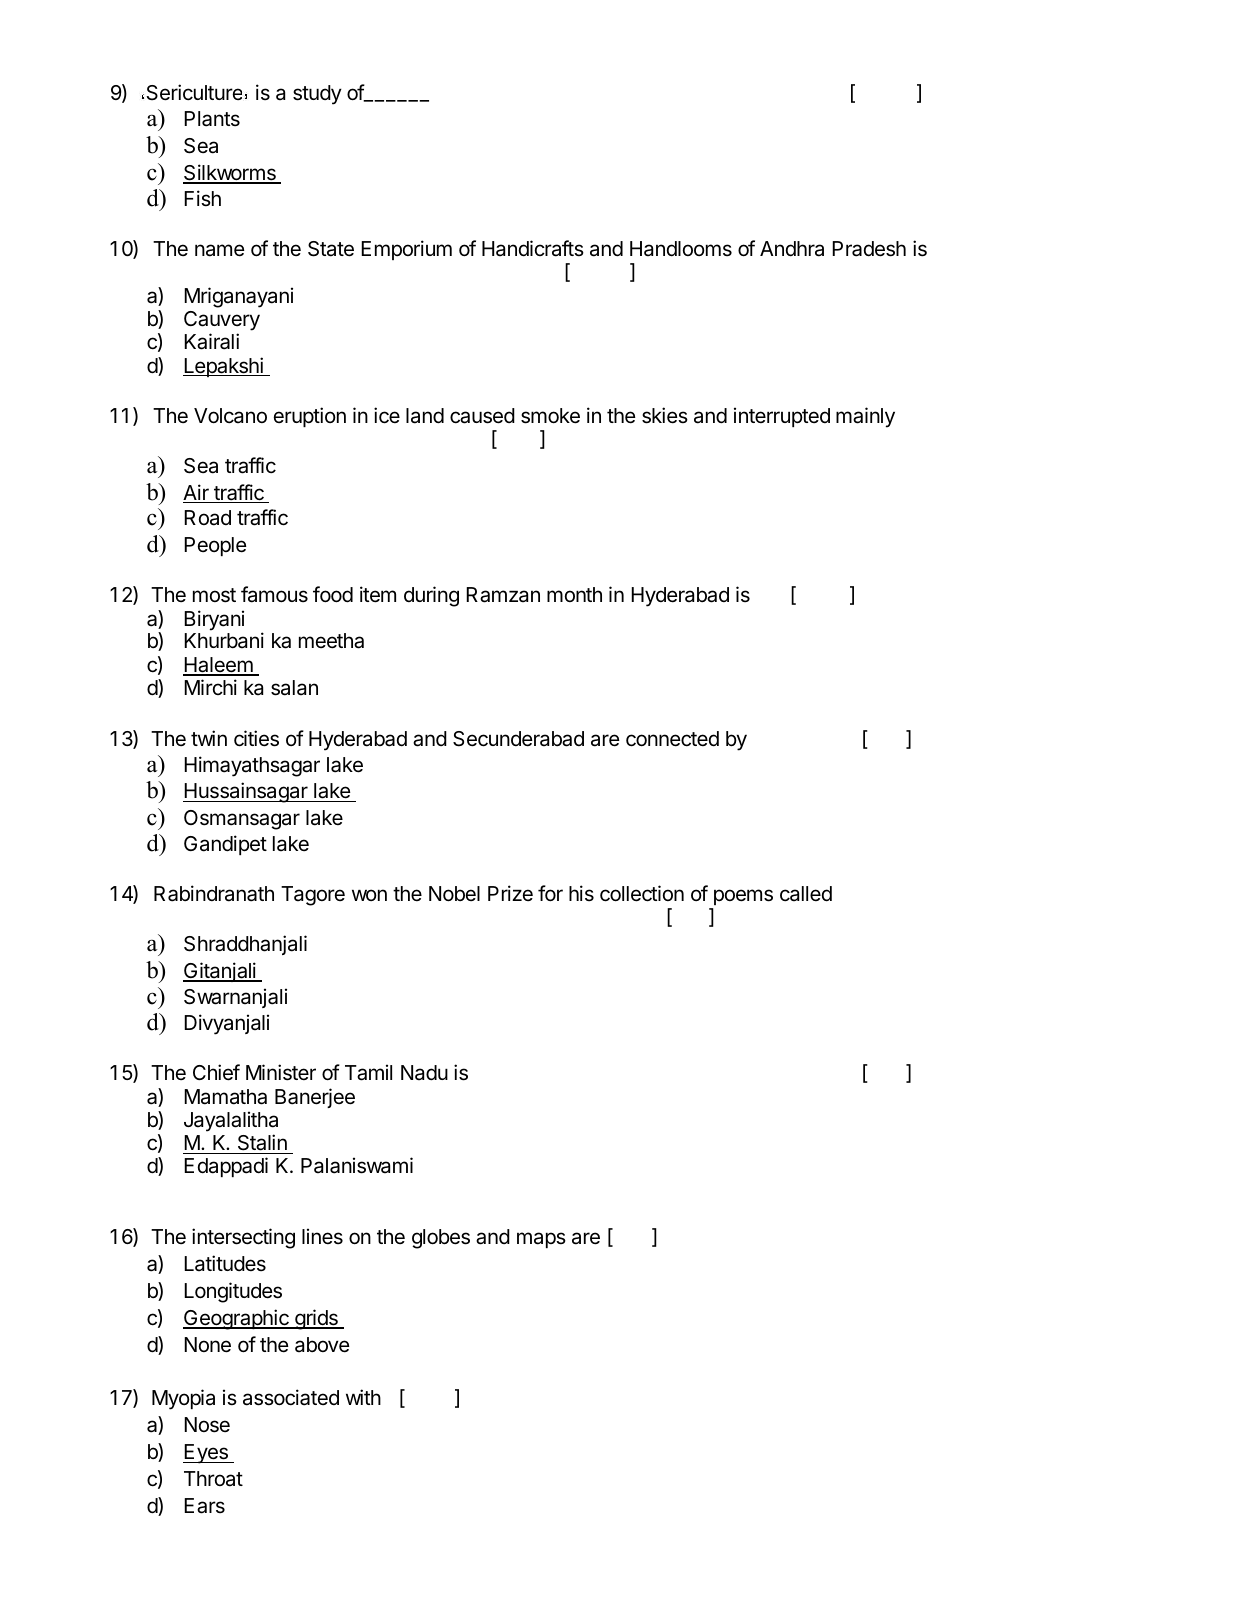 This screenshot has height=1609, width=1243. Describe the element at coordinates (213, 1479) in the screenshot. I see `Throat` at that location.
